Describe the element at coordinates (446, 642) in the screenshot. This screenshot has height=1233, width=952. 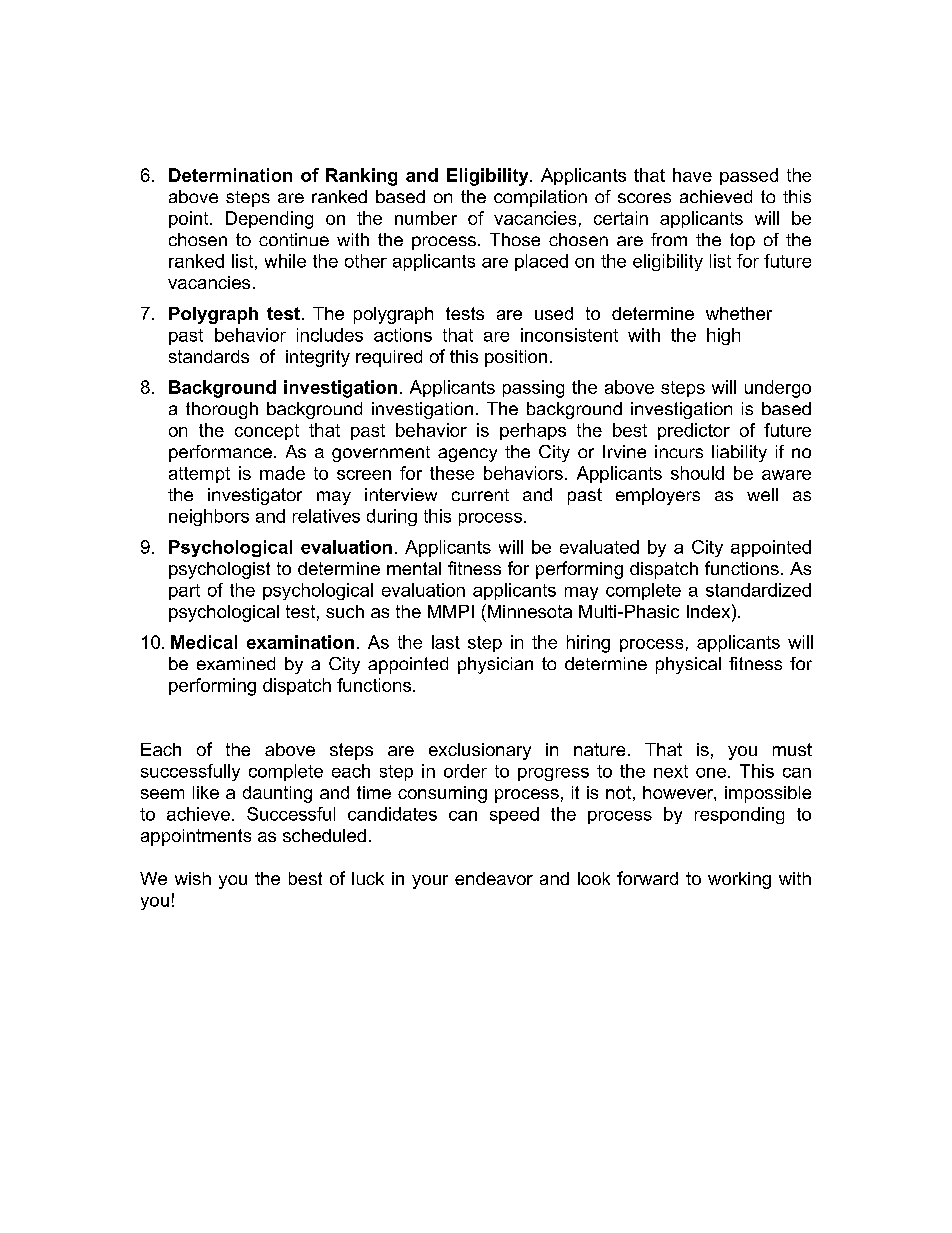
I see `last` at that location.
